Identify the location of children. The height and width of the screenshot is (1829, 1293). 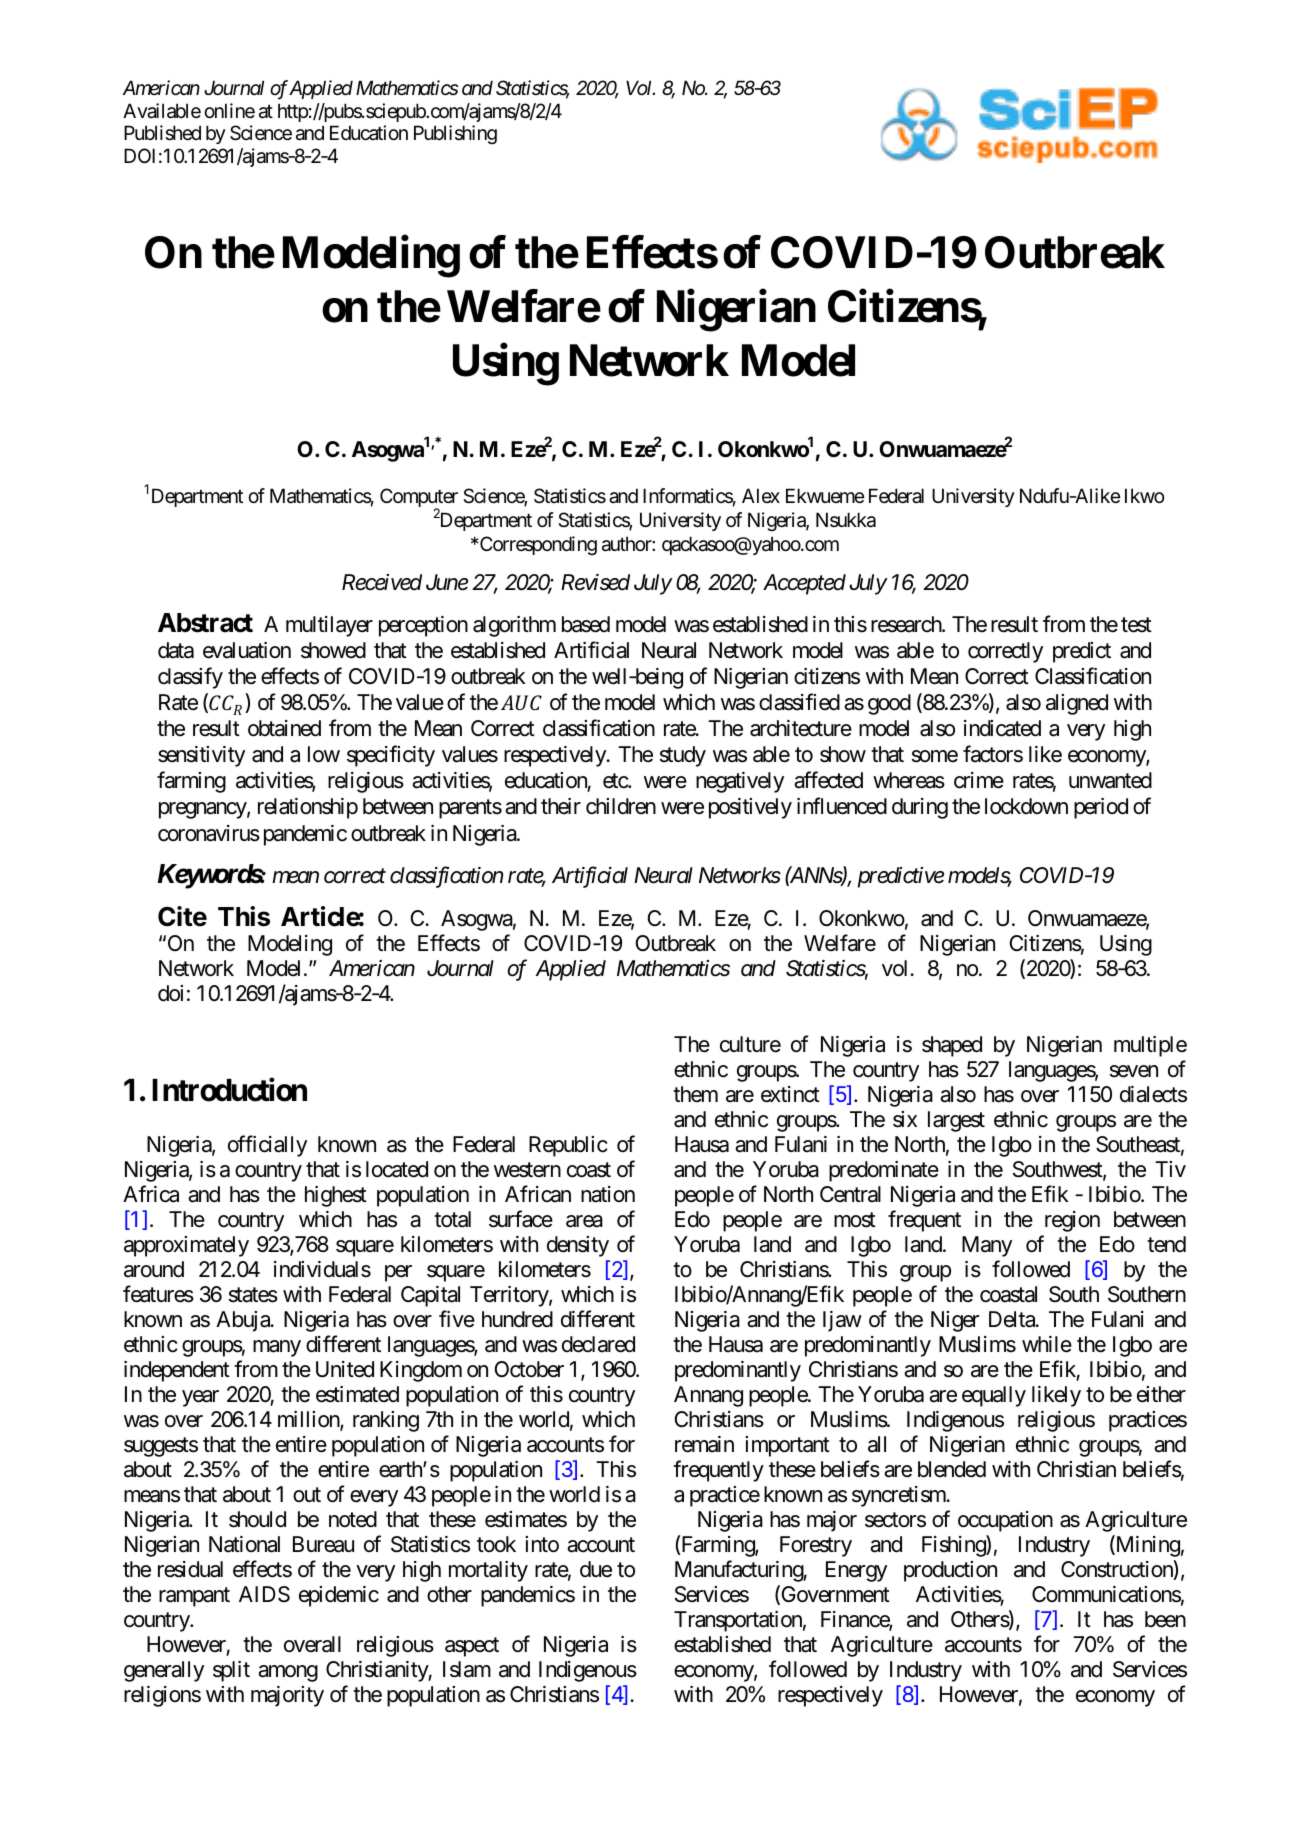
(621, 806).
